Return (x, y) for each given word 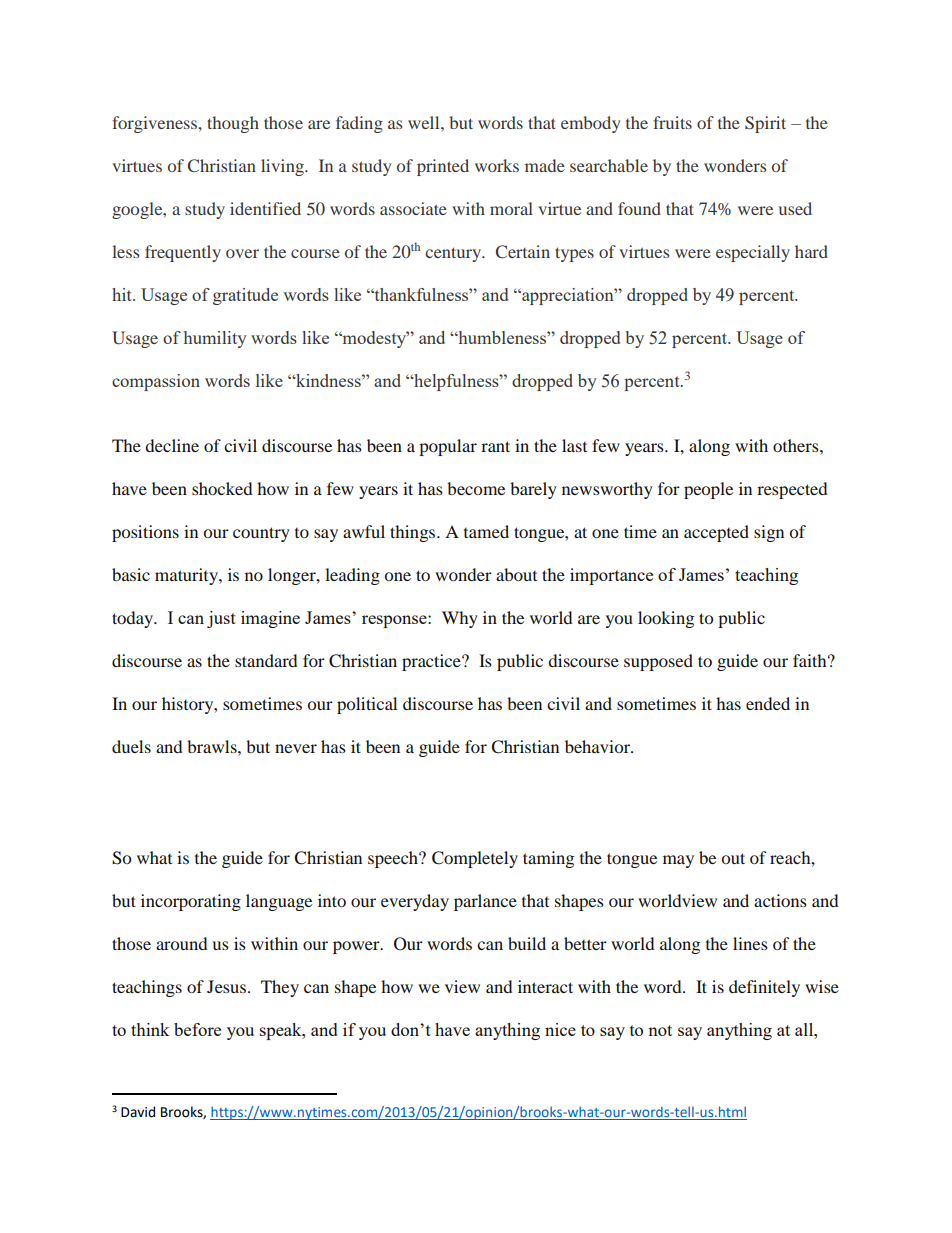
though (233, 124)
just (221, 619)
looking (666, 619)
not (660, 1030)
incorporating (191, 902)
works (497, 165)
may (678, 861)
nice (560, 1029)
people (708, 490)
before (197, 1029)
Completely (475, 859)
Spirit (765, 124)
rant (495, 446)
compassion (156, 382)
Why (460, 619)
